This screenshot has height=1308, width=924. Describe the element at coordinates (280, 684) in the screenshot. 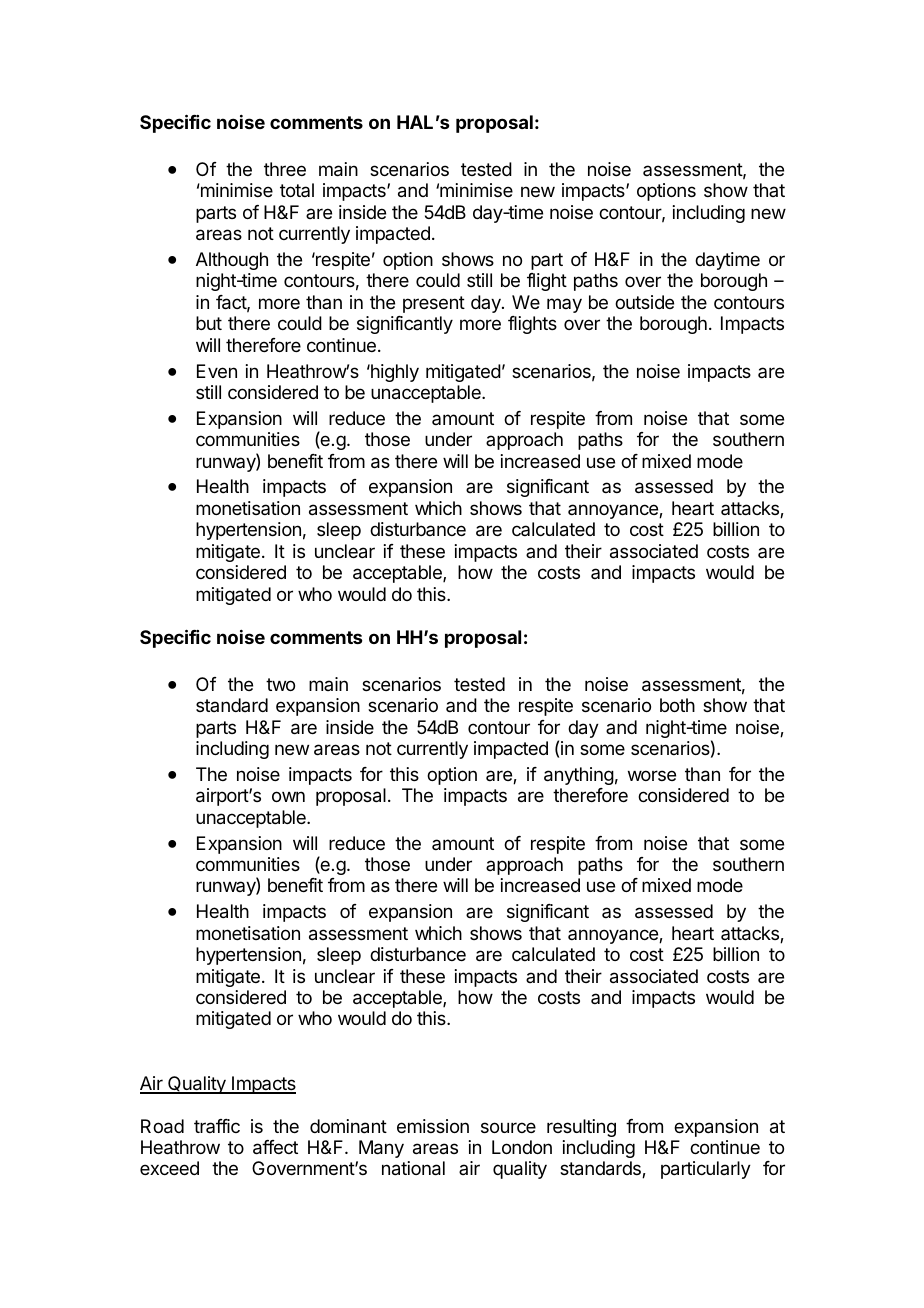

I see `two` at that location.
